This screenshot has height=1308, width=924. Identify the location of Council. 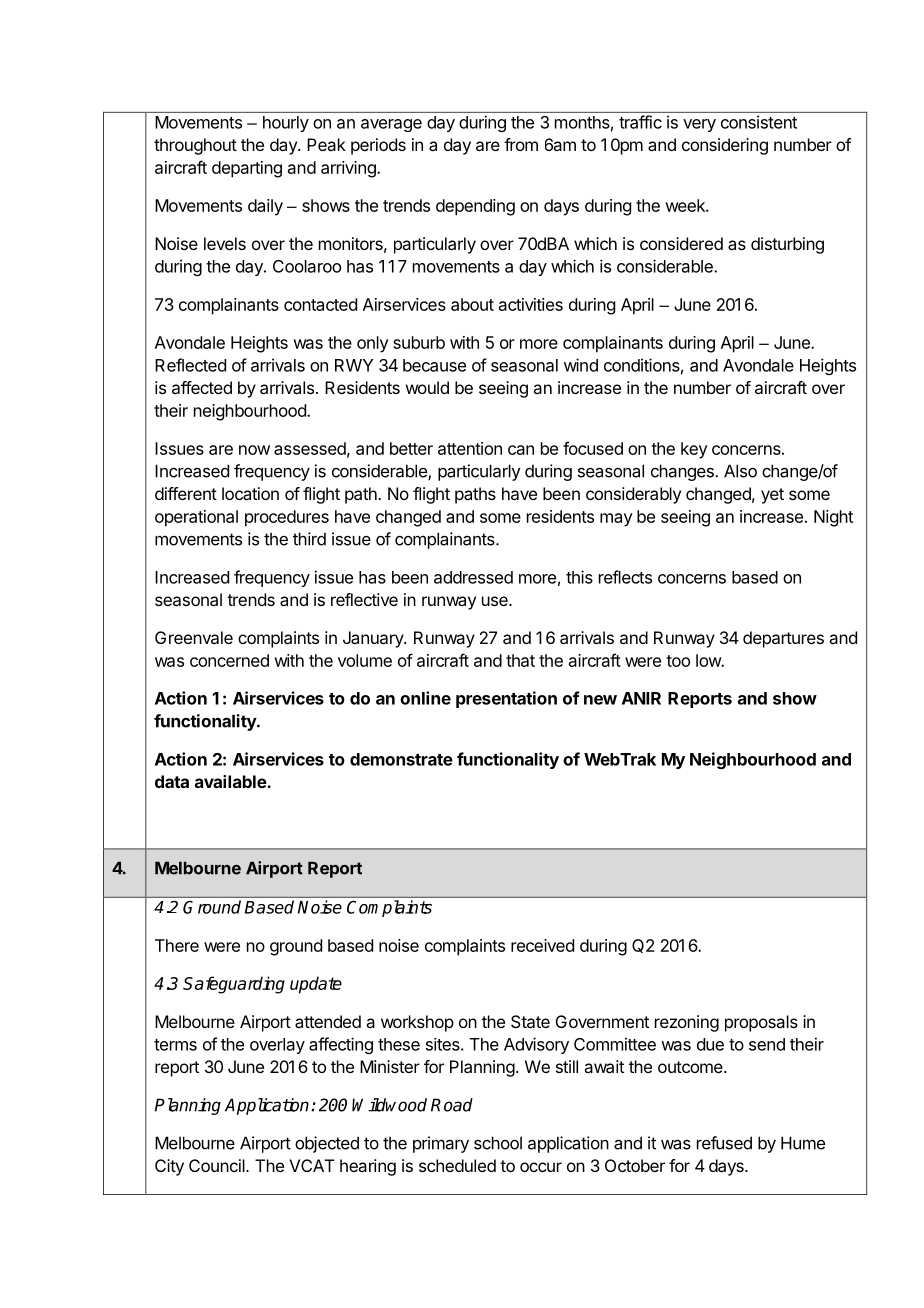
(218, 1165).
